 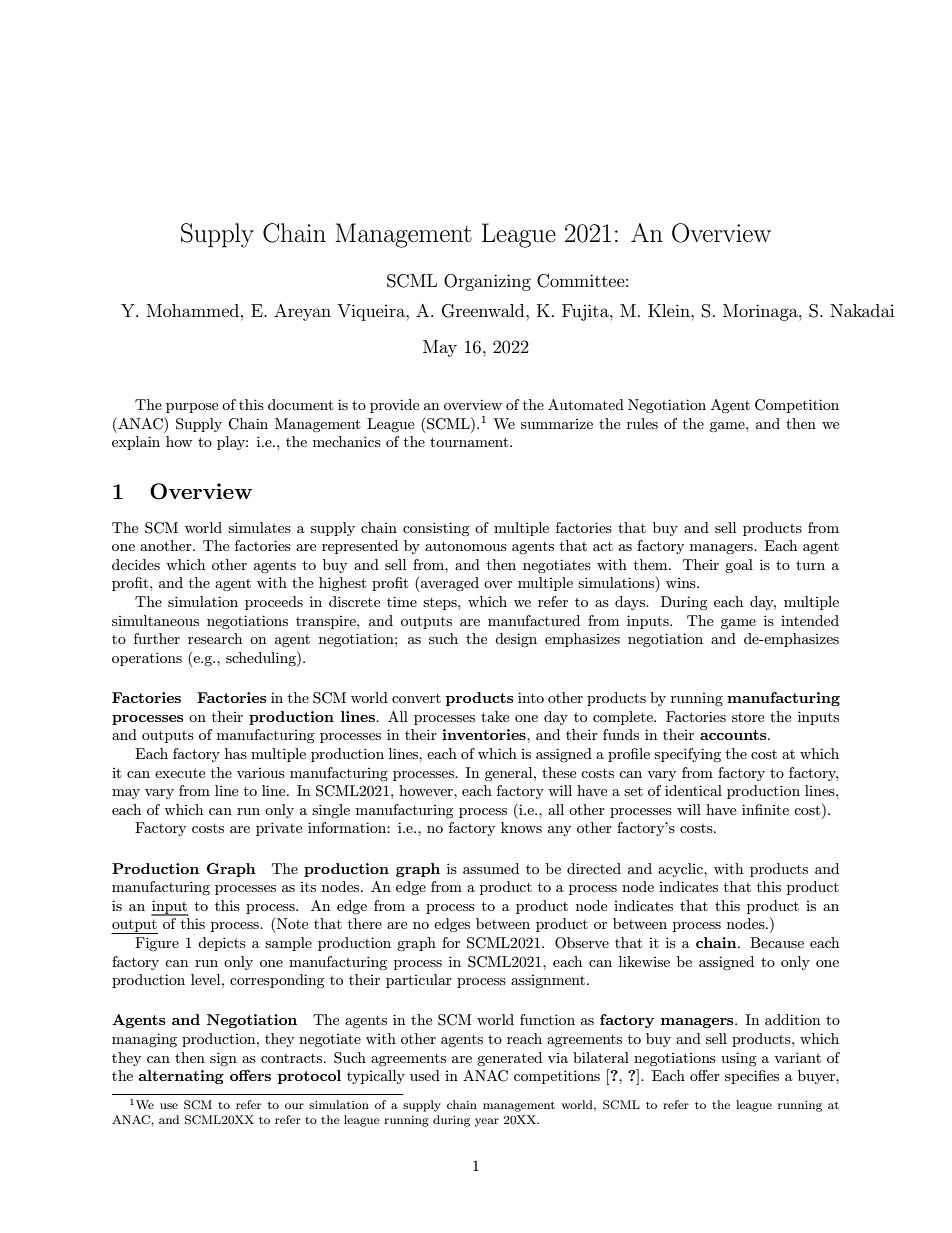 I want to click on proceeds, so click(x=274, y=603).
